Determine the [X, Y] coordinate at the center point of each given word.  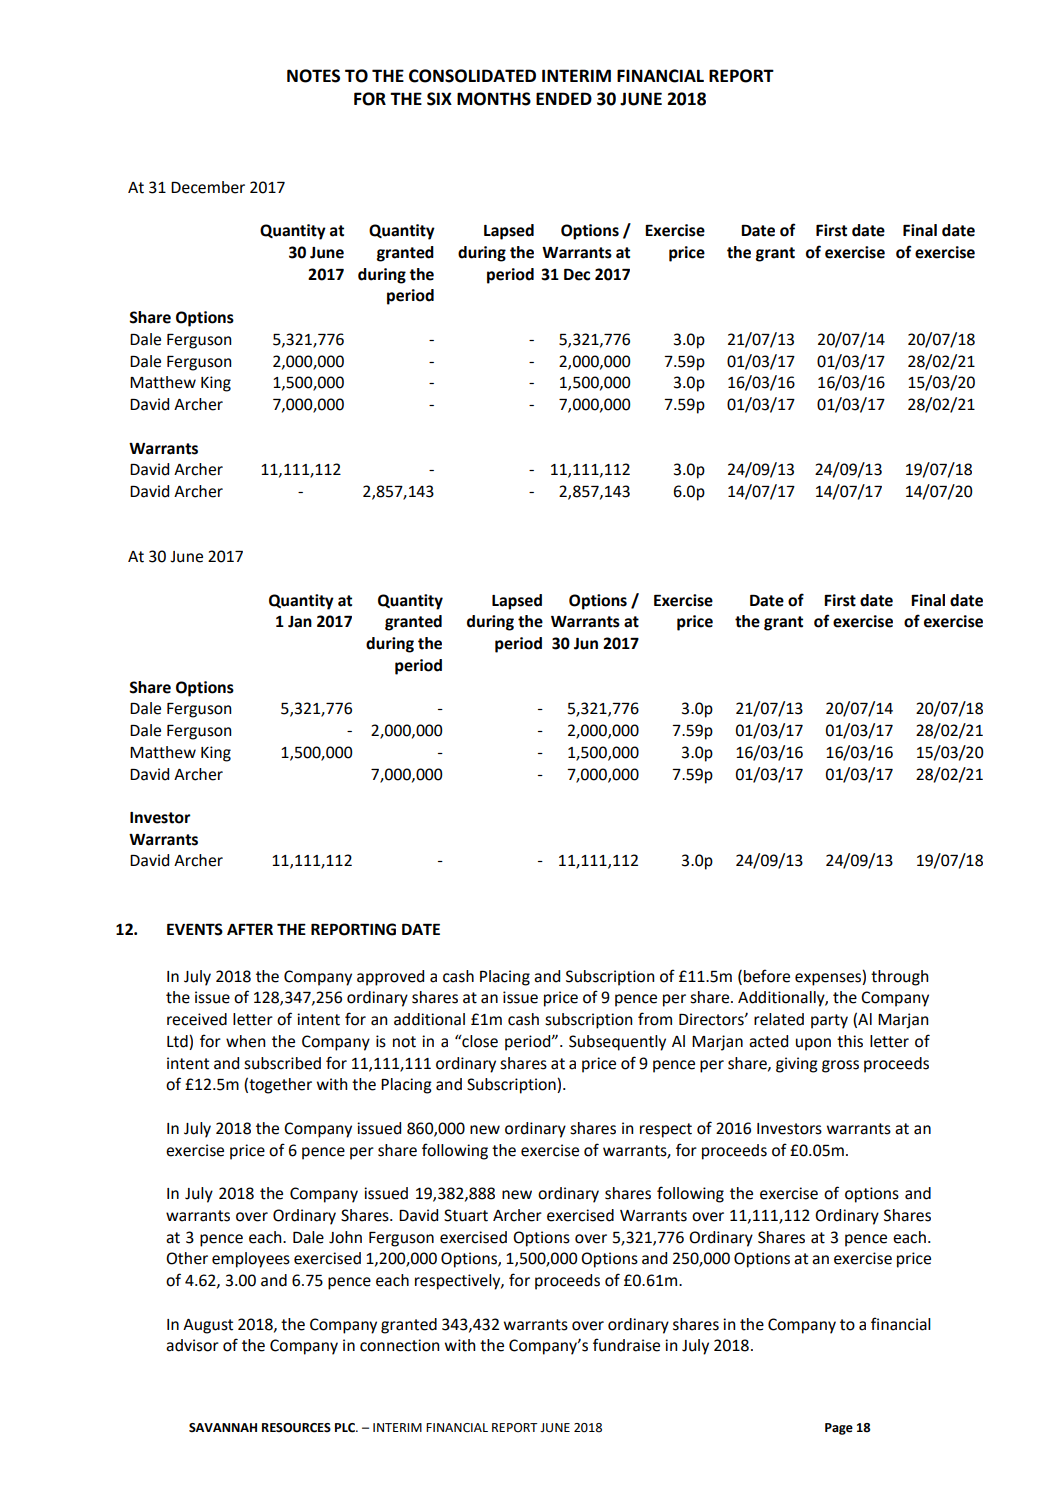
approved [390, 978]
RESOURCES [296, 1428]
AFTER [250, 929]
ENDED [564, 98]
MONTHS [494, 99]
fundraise [626, 1345]
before [767, 976]
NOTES [313, 76]
